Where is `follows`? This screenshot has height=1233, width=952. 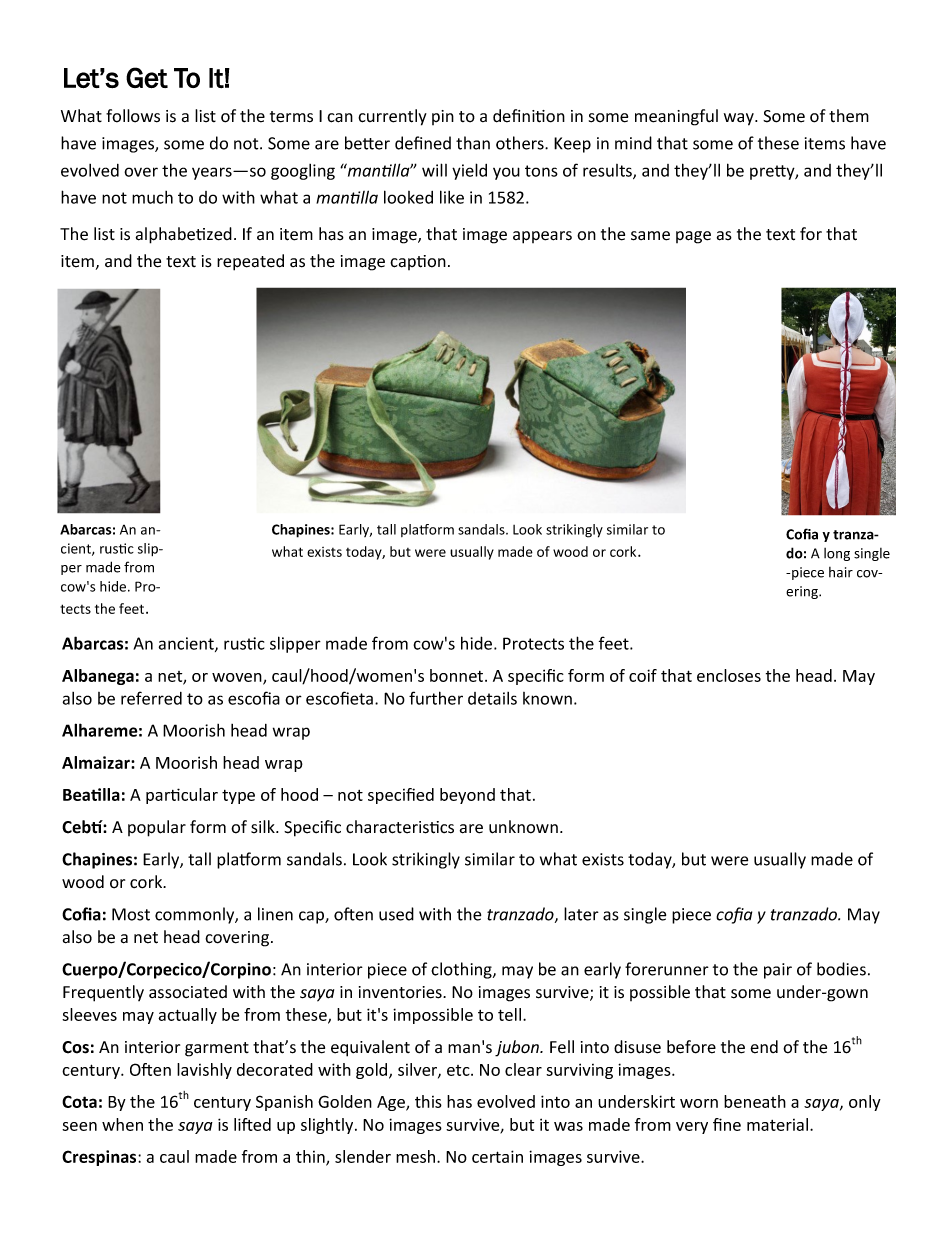
follows is located at coordinates (133, 116).
